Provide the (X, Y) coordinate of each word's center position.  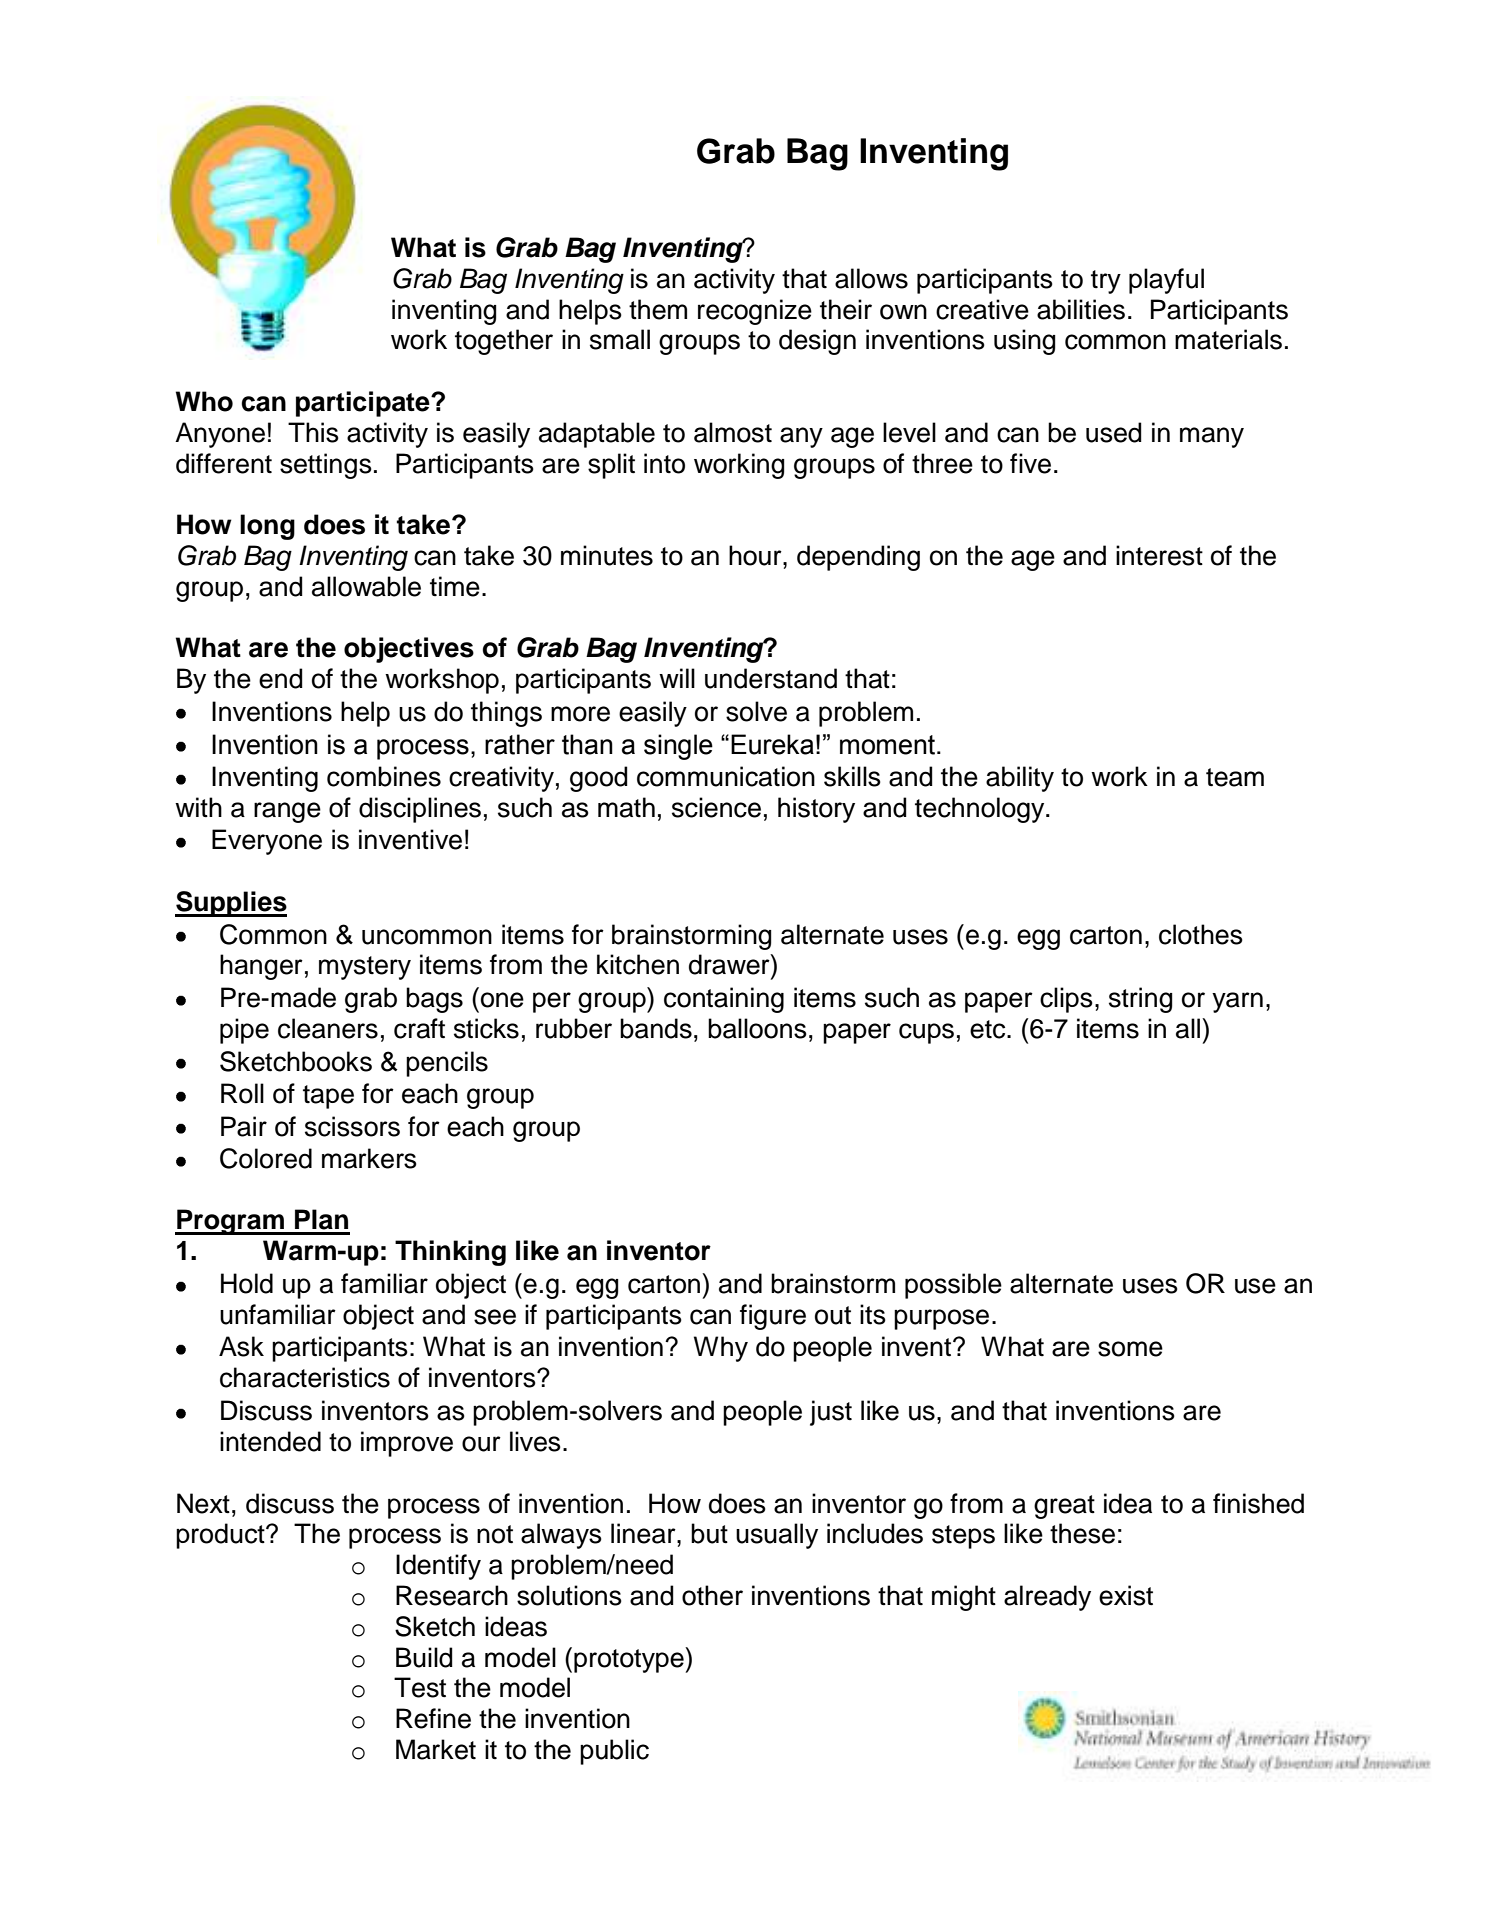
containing (724, 1000)
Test (420, 1687)
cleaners (328, 1028)
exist (1126, 1595)
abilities (1081, 309)
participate (364, 404)
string (1141, 1000)
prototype (630, 1660)
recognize (755, 312)
